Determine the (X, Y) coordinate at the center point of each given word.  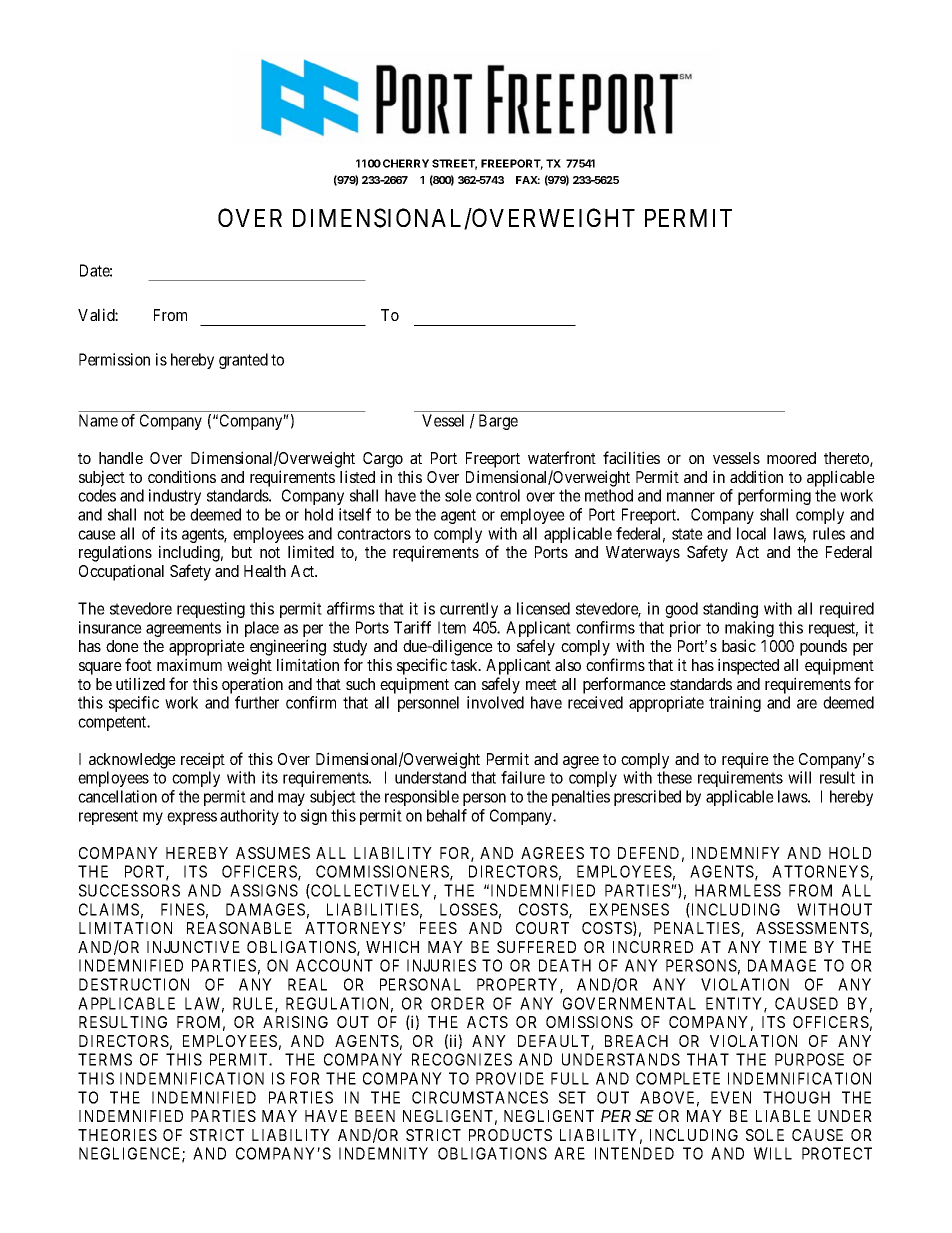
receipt (203, 760)
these (674, 777)
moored (791, 458)
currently (469, 610)
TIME (788, 947)
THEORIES (117, 1135)
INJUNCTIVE (193, 947)
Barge (498, 422)
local (751, 533)
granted (243, 361)
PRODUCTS (510, 1135)
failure (523, 777)
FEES (438, 928)
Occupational (121, 572)
